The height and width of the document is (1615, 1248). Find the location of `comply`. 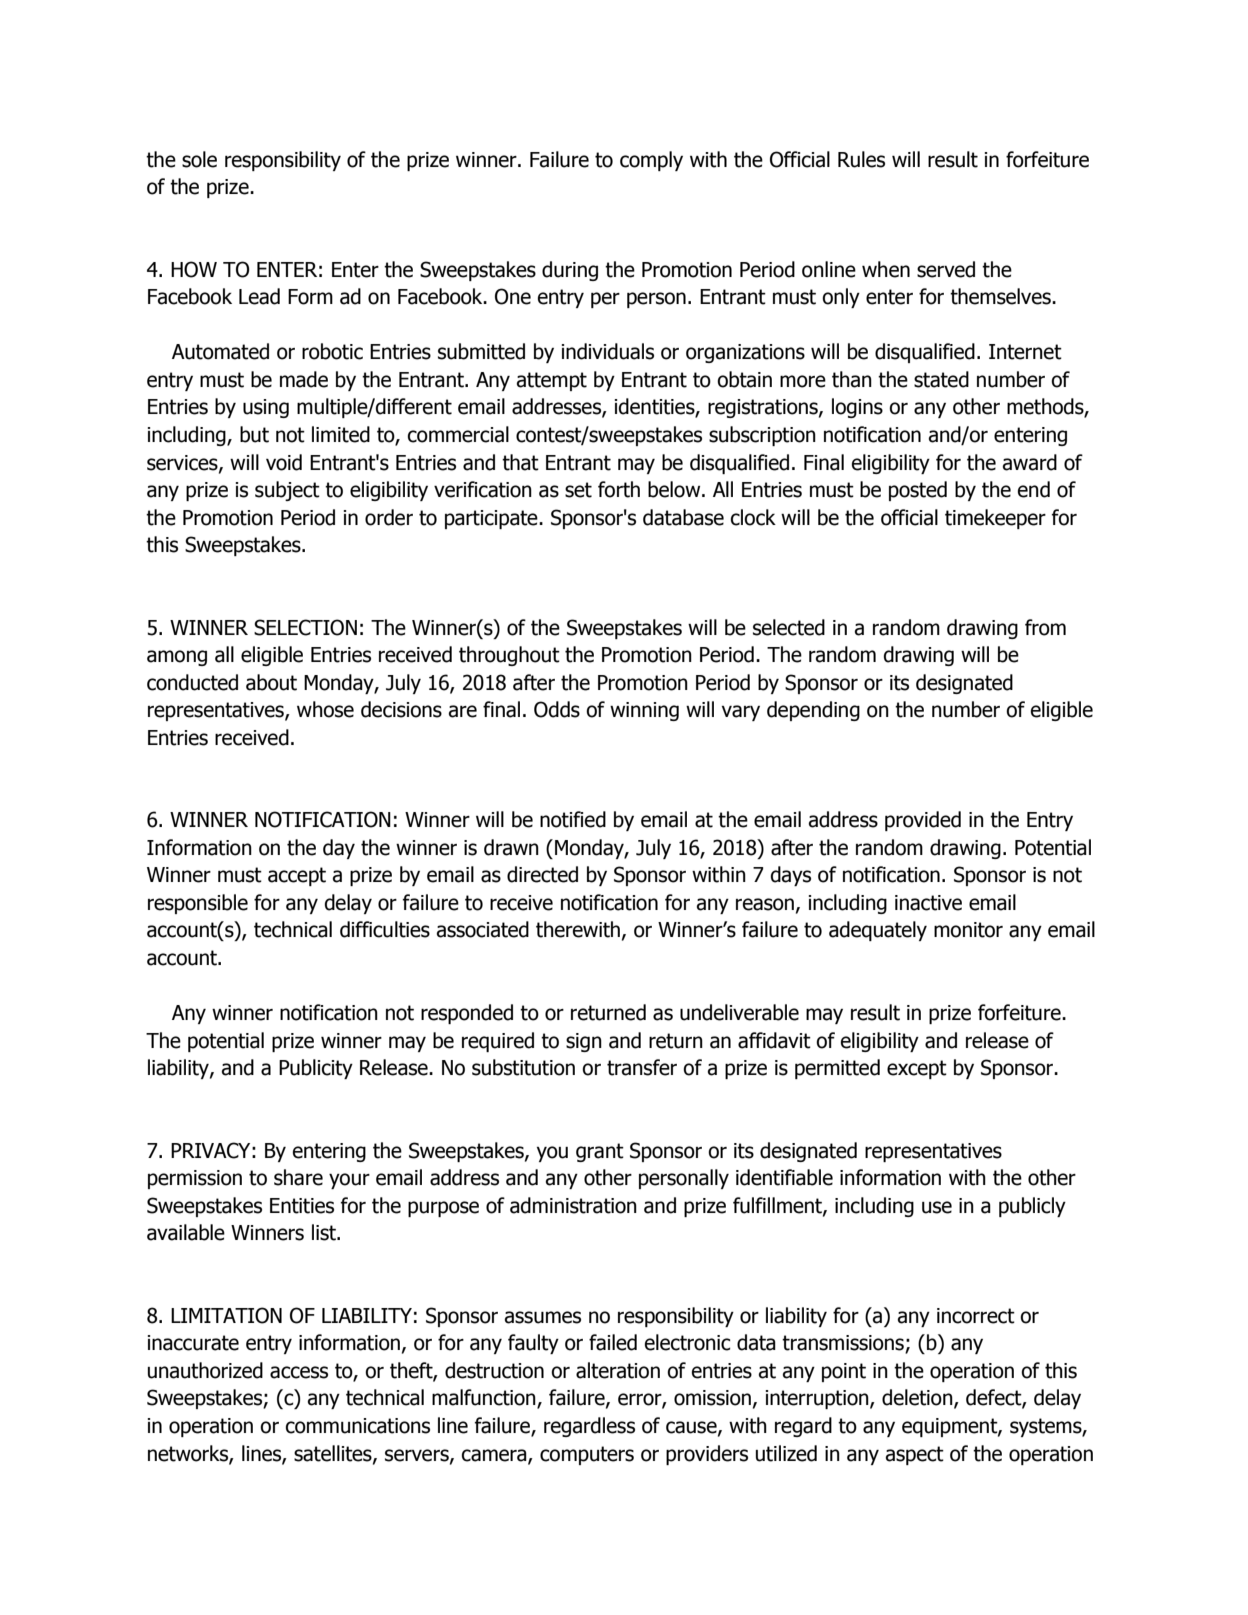

comply is located at coordinates (651, 161).
